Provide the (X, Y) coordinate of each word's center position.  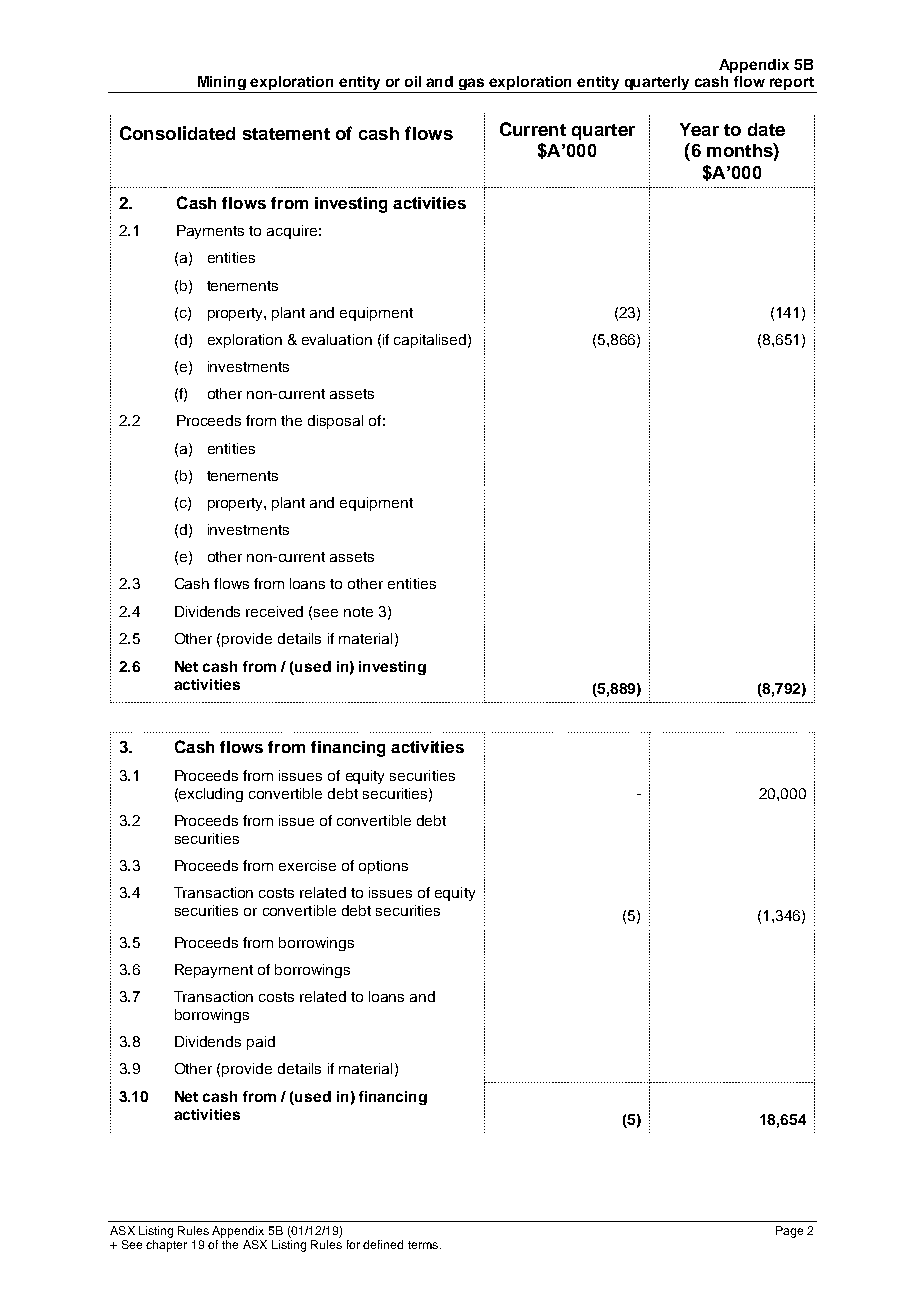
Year (699, 129)
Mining (221, 84)
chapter (166, 1246)
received (274, 611)
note (358, 612)
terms (424, 1245)
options (383, 867)
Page (789, 1232)
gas (472, 85)
